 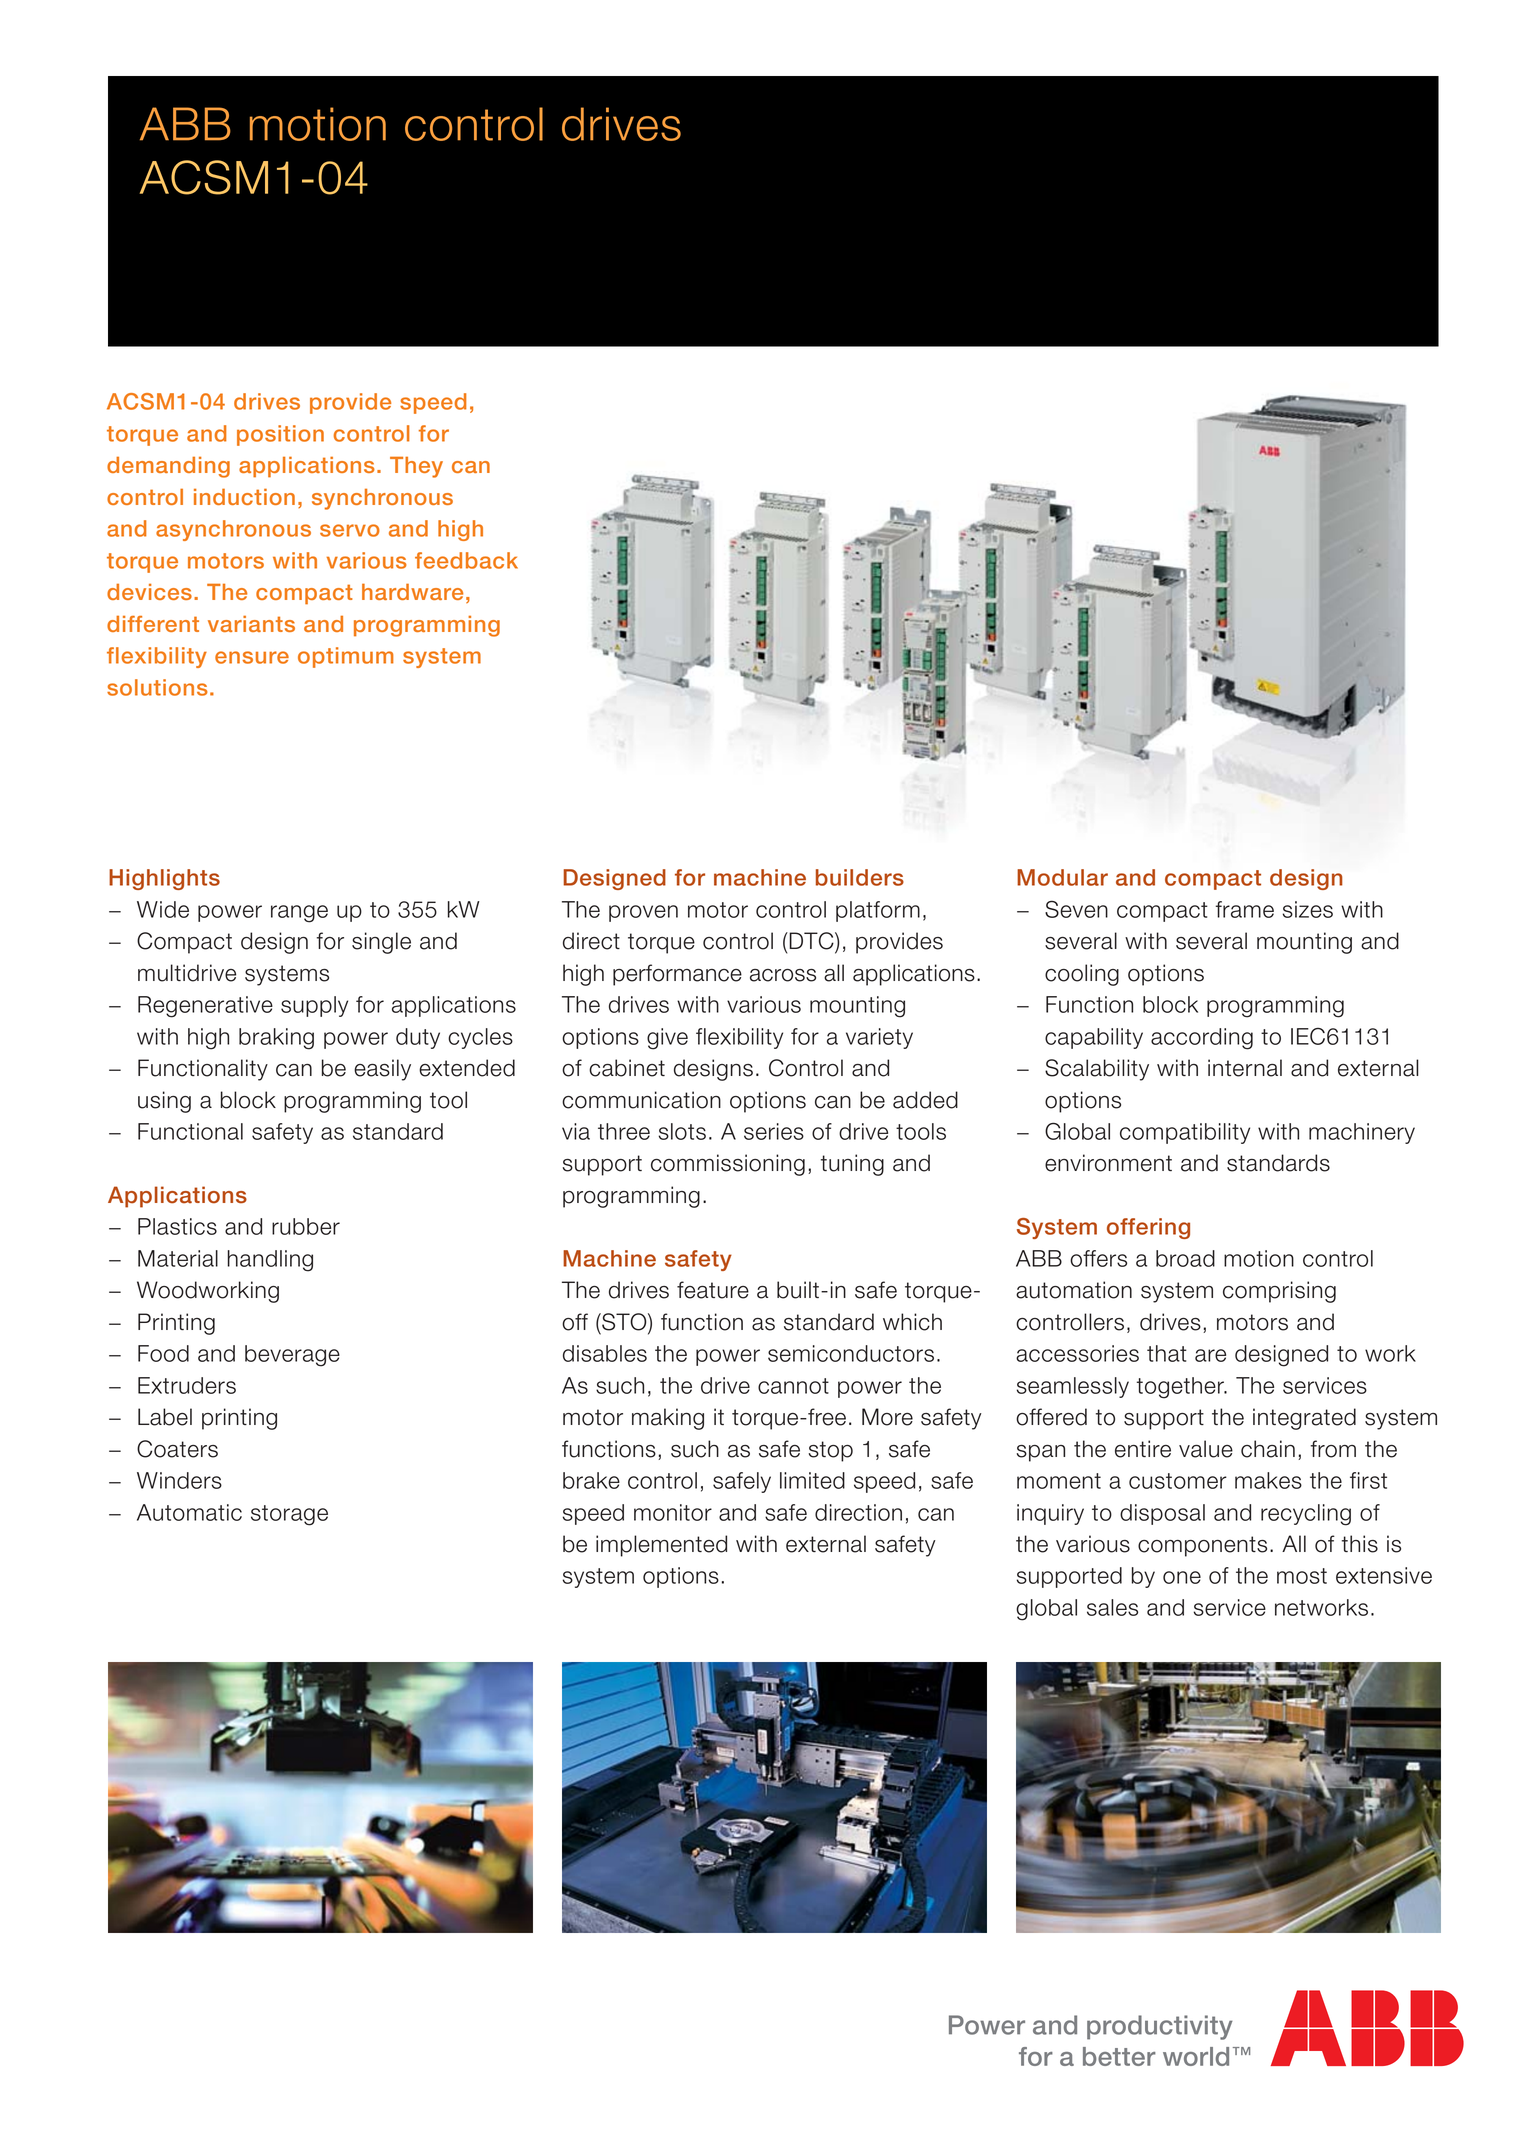 I want to click on They, so click(x=416, y=467).
